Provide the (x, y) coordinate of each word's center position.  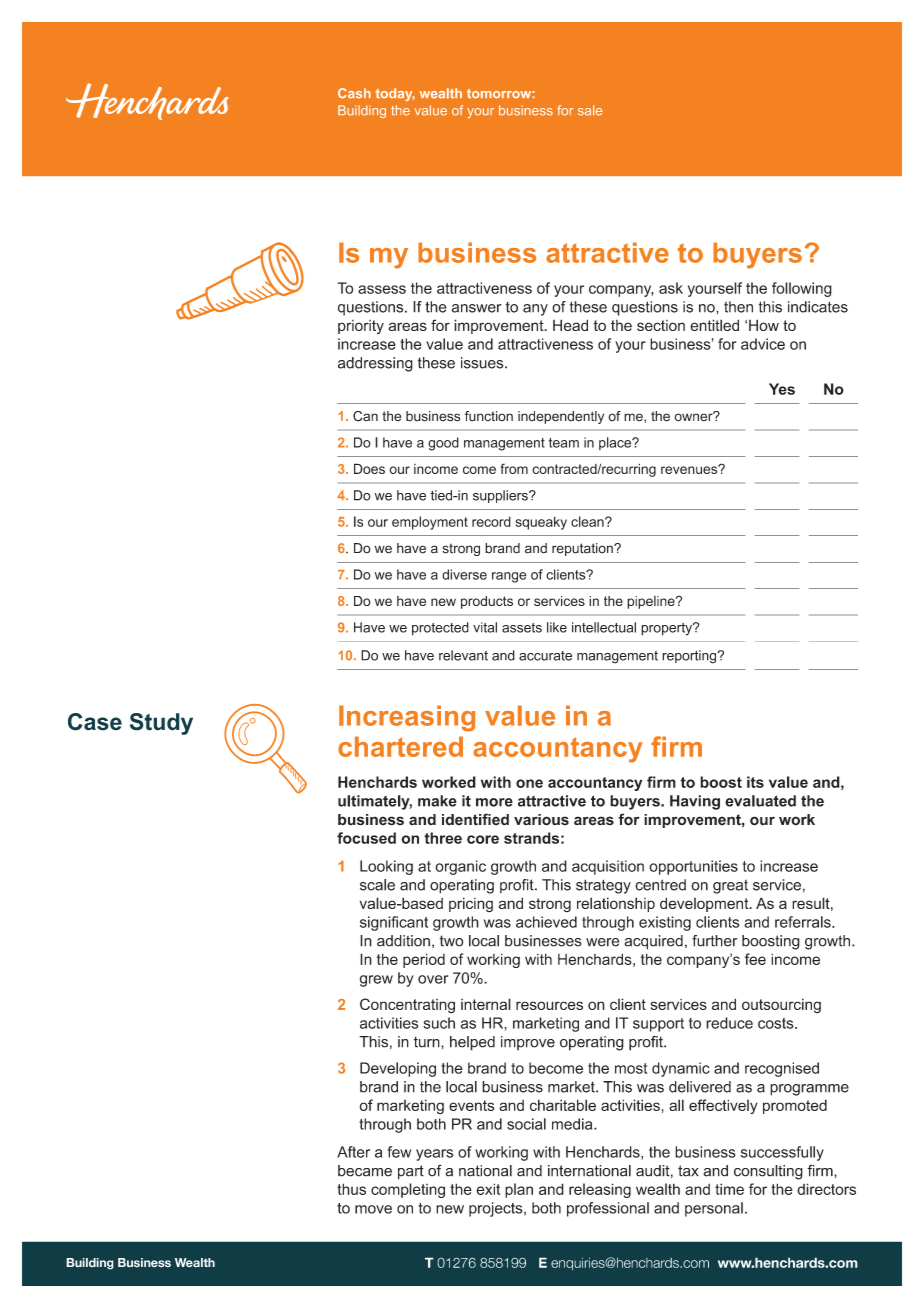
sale (590, 110)
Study (161, 724)
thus (351, 1189)
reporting (690, 657)
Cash (354, 93)
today (395, 94)
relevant (463, 655)
